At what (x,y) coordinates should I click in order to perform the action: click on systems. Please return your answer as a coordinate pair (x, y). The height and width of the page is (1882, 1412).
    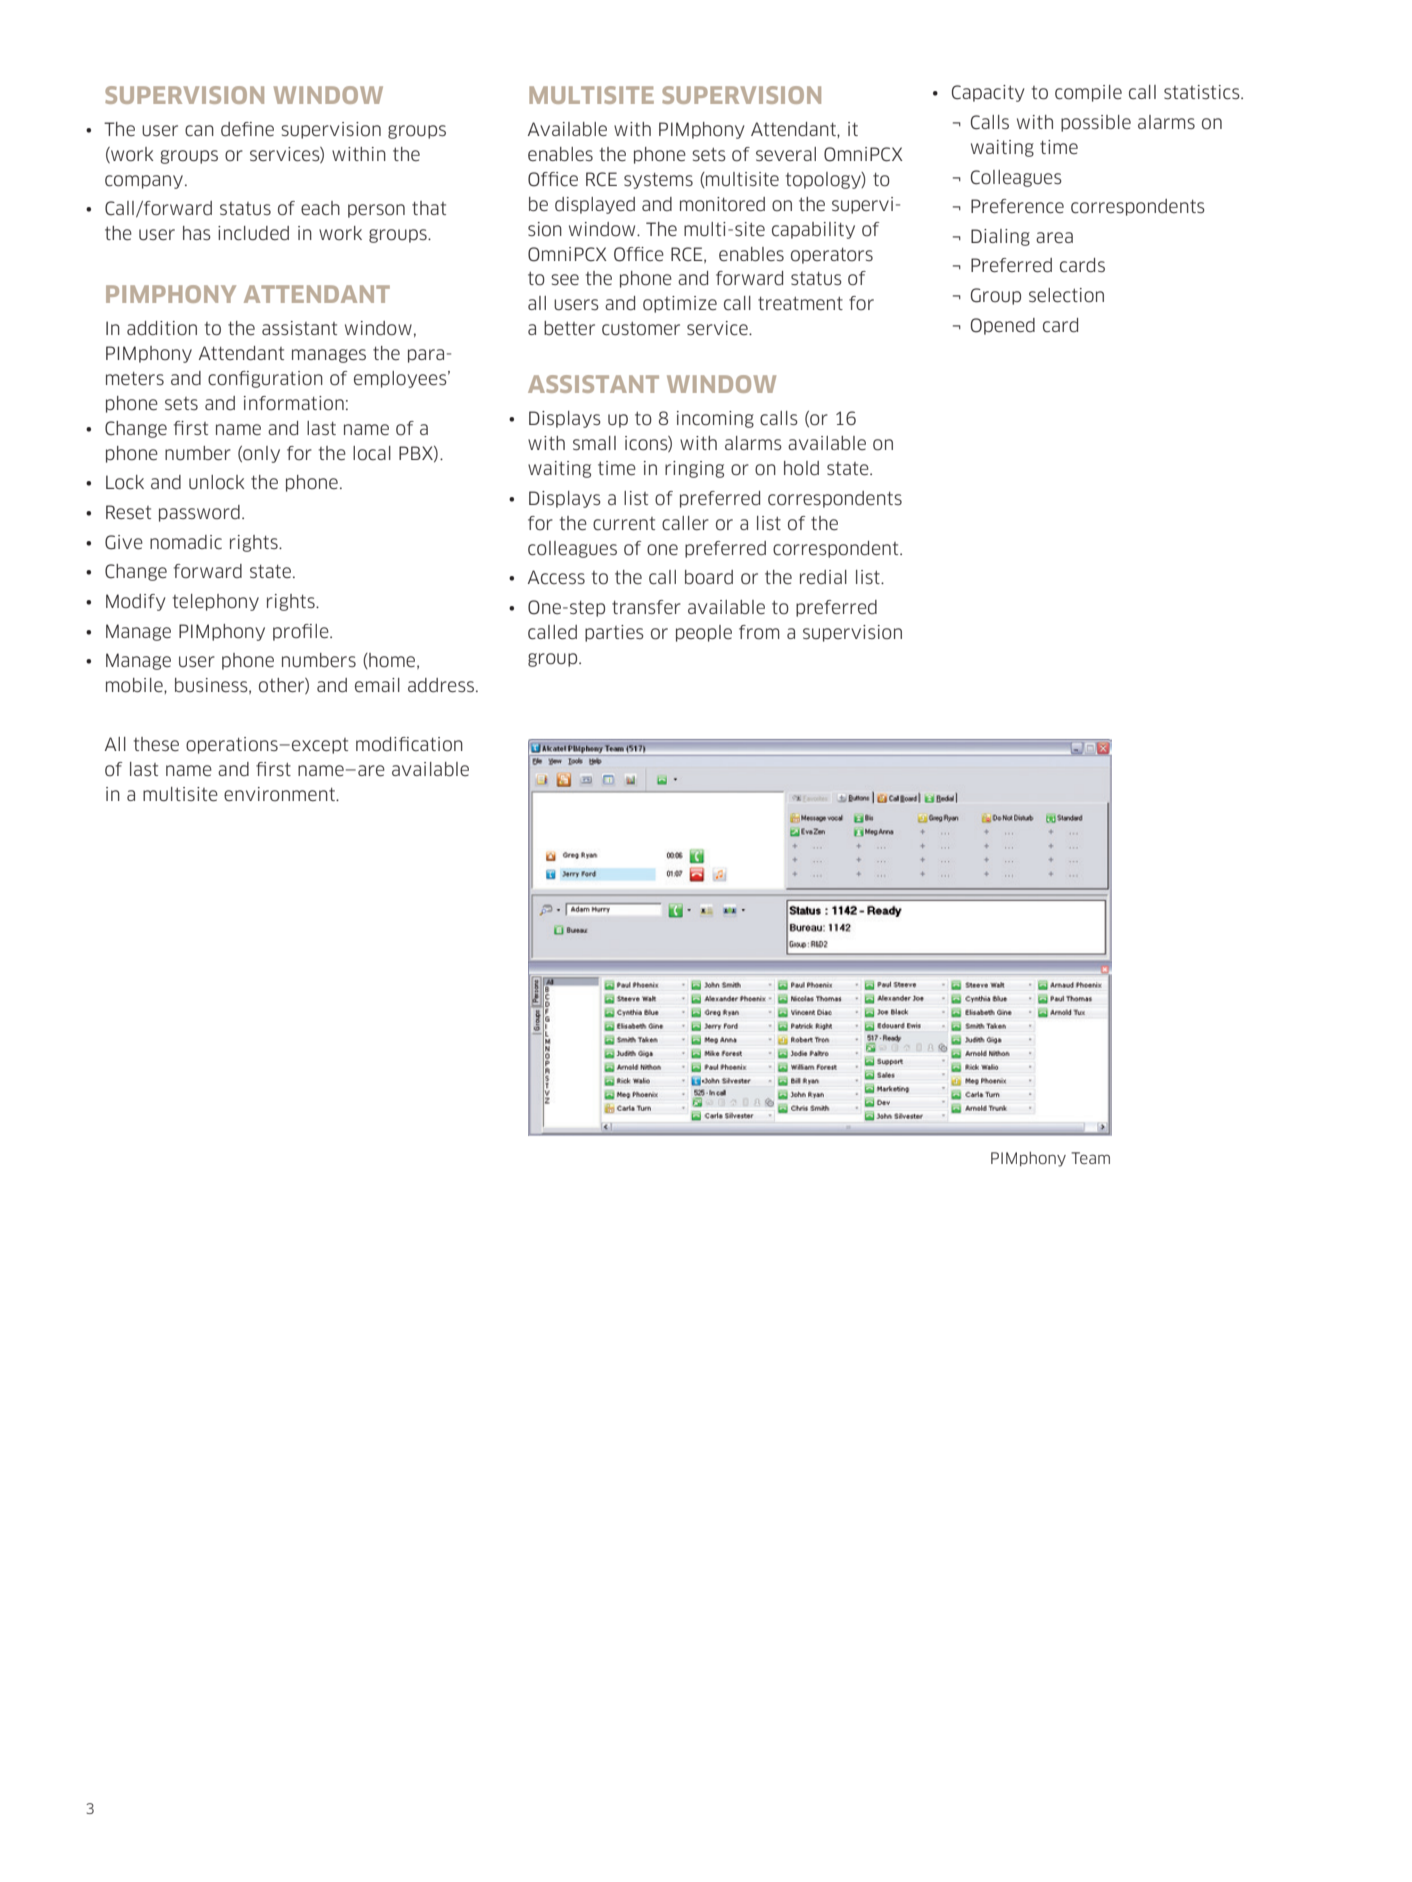
    Looking at the image, I should click on (658, 180).
